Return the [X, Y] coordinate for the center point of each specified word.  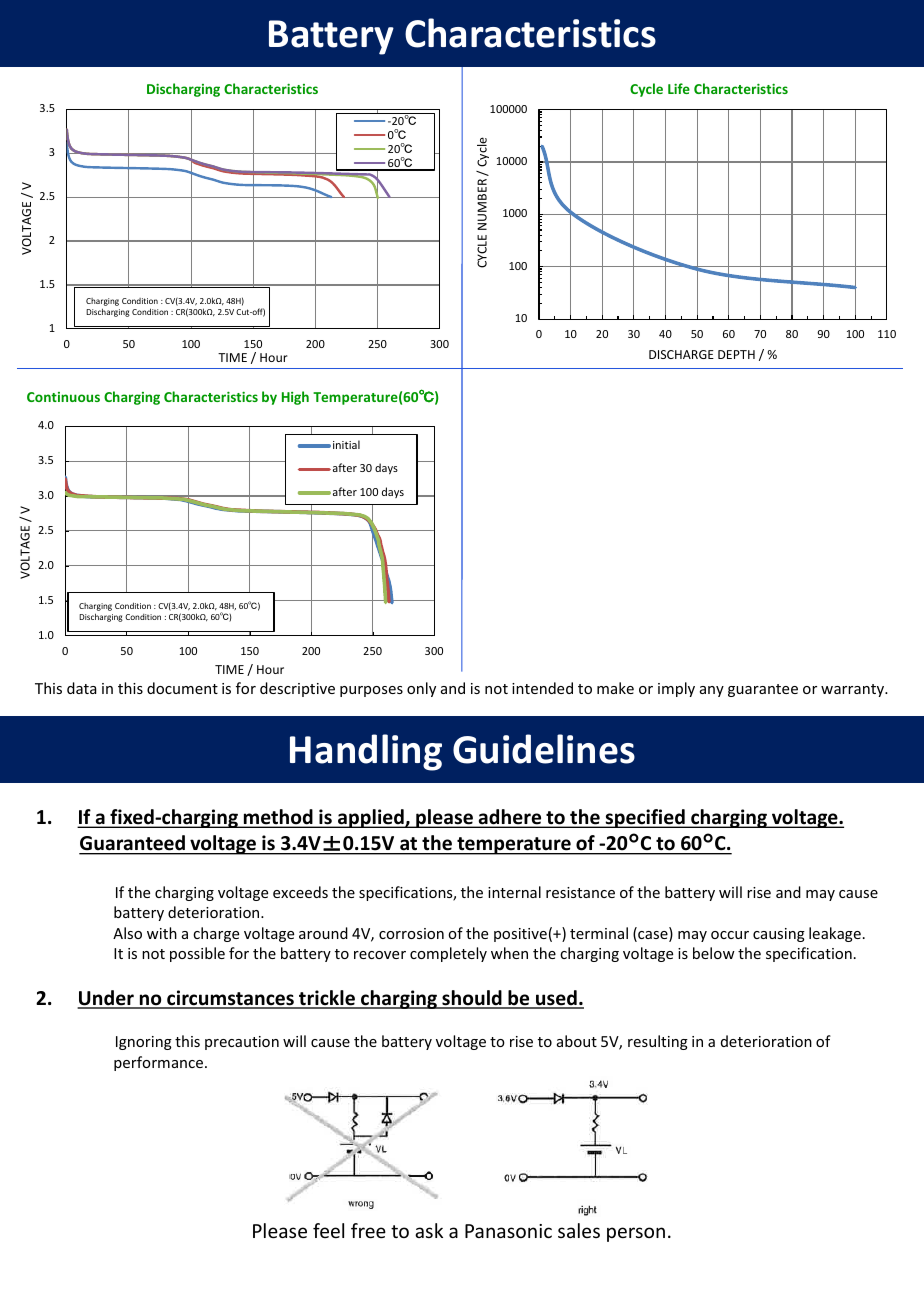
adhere [510, 818]
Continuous [63, 397]
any [712, 691]
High [295, 398]
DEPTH [736, 354]
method [278, 818]
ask [429, 1230]
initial [346, 444]
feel [328, 1230]
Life [679, 88]
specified [645, 818]
